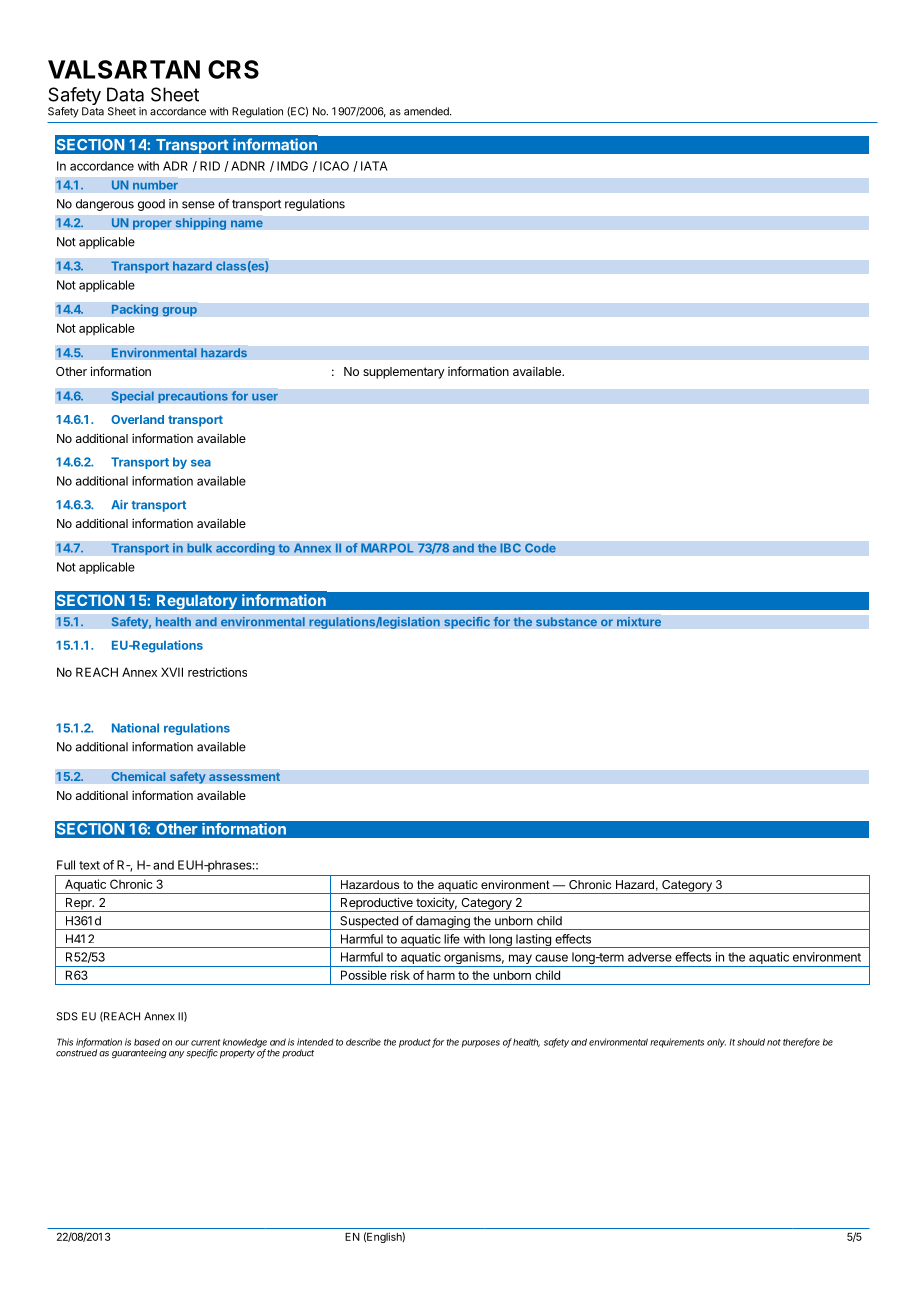  Describe the element at coordinates (510, 548) in the screenshot. I see `IBC` at that location.
